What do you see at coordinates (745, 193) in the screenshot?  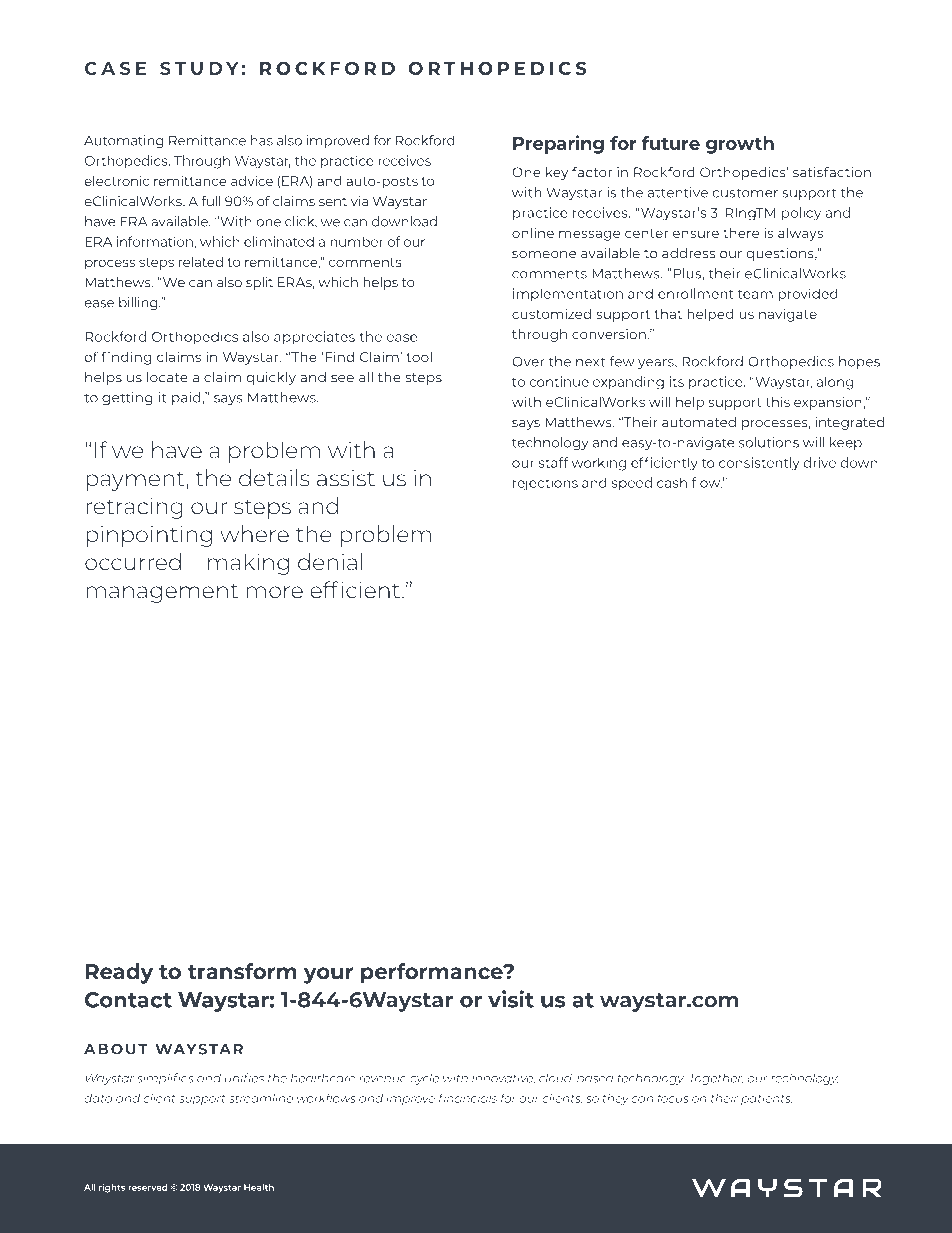 I see `customer` at bounding box center [745, 193].
